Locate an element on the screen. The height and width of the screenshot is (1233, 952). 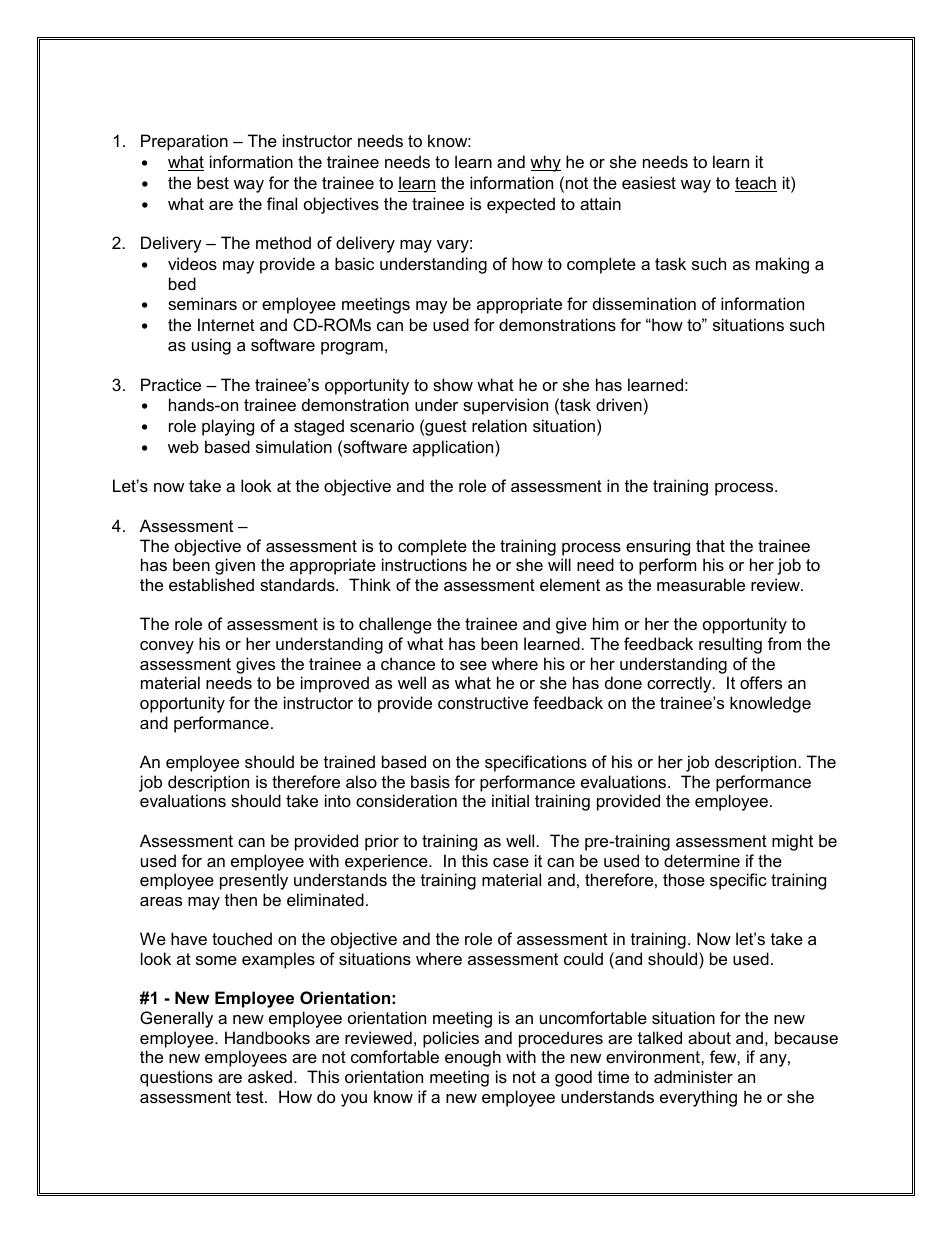
case is located at coordinates (511, 862).
